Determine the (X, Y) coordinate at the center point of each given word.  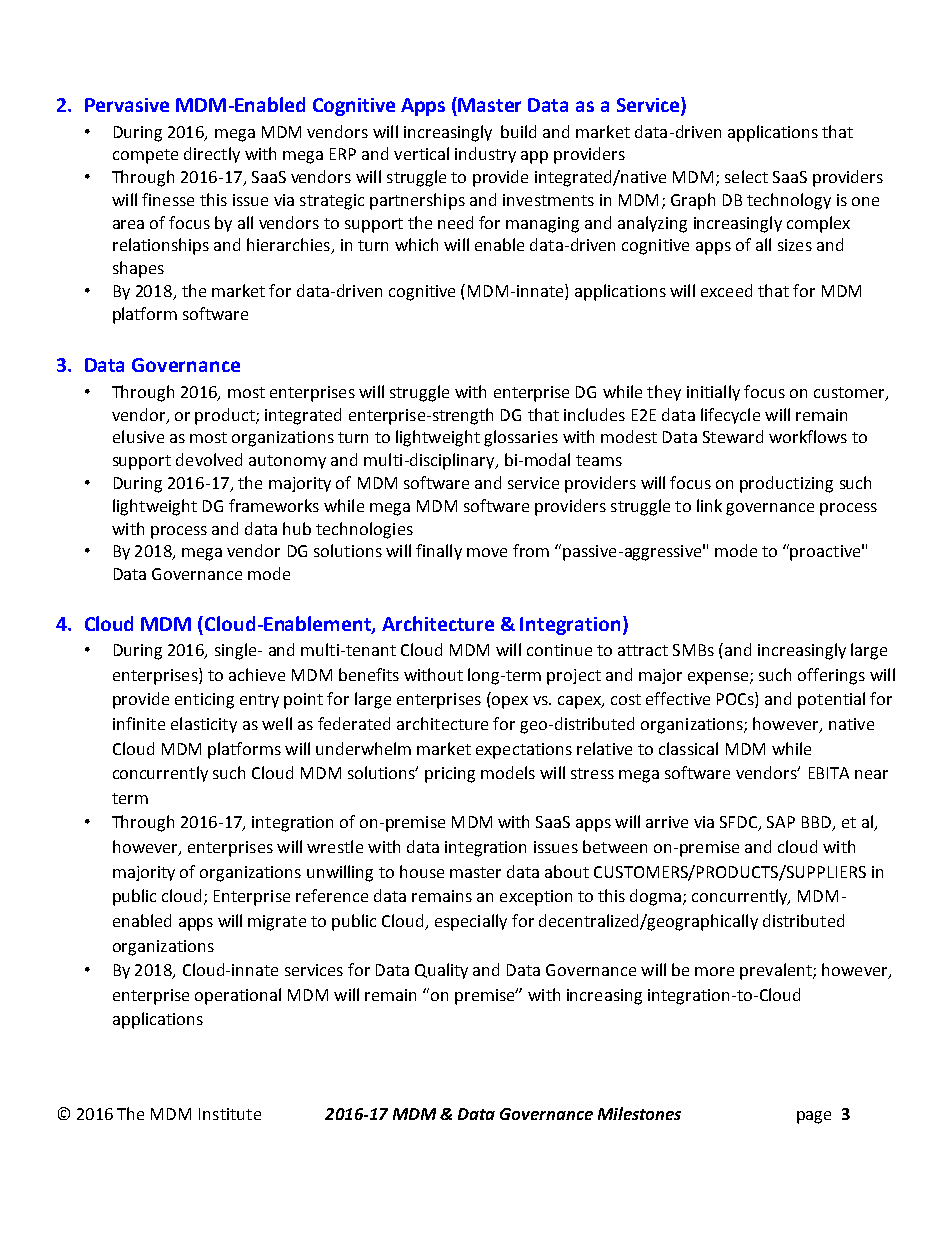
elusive (138, 436)
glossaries (521, 438)
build (518, 131)
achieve (257, 674)
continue (559, 650)
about (567, 871)
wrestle (335, 846)
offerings (831, 676)
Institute (230, 1114)
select (746, 176)
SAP (781, 822)
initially (713, 393)
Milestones (639, 1113)
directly (212, 155)
